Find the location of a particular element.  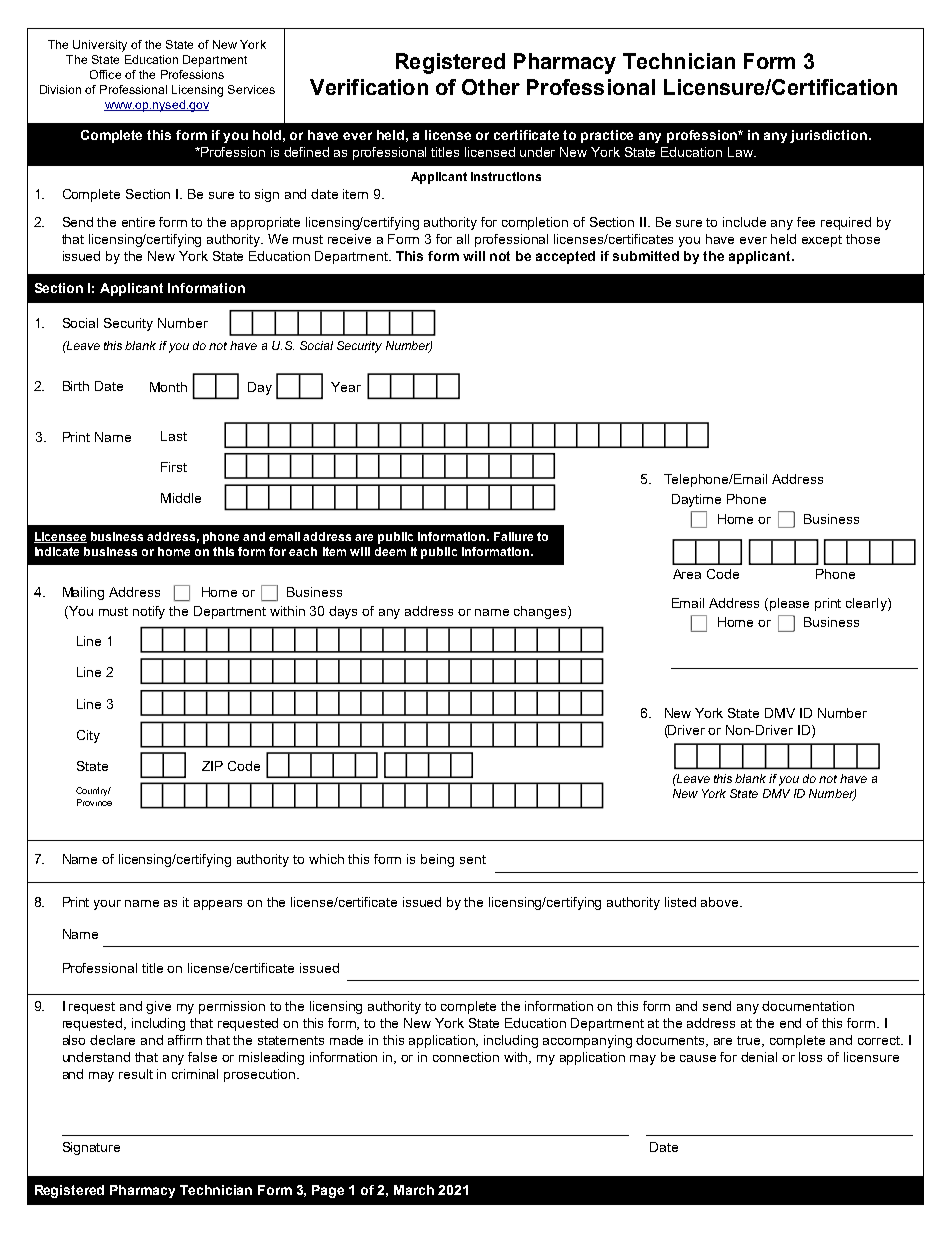

jurisdiction is located at coordinates (828, 136).
